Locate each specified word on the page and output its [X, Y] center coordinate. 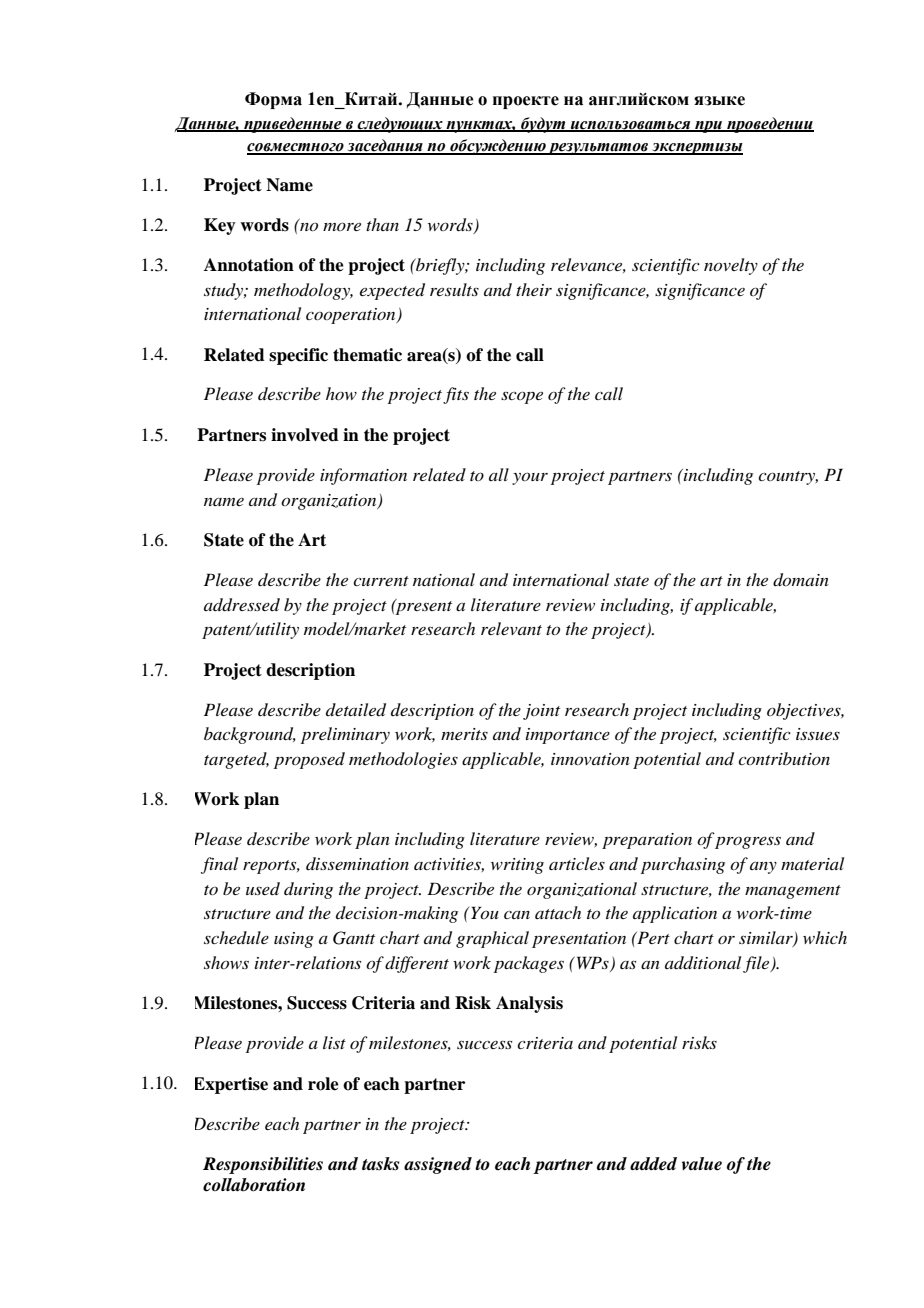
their [534, 289]
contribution [784, 758]
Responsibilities [263, 1165]
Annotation [249, 265]
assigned [438, 1165]
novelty [731, 266]
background [250, 735]
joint [541, 712]
